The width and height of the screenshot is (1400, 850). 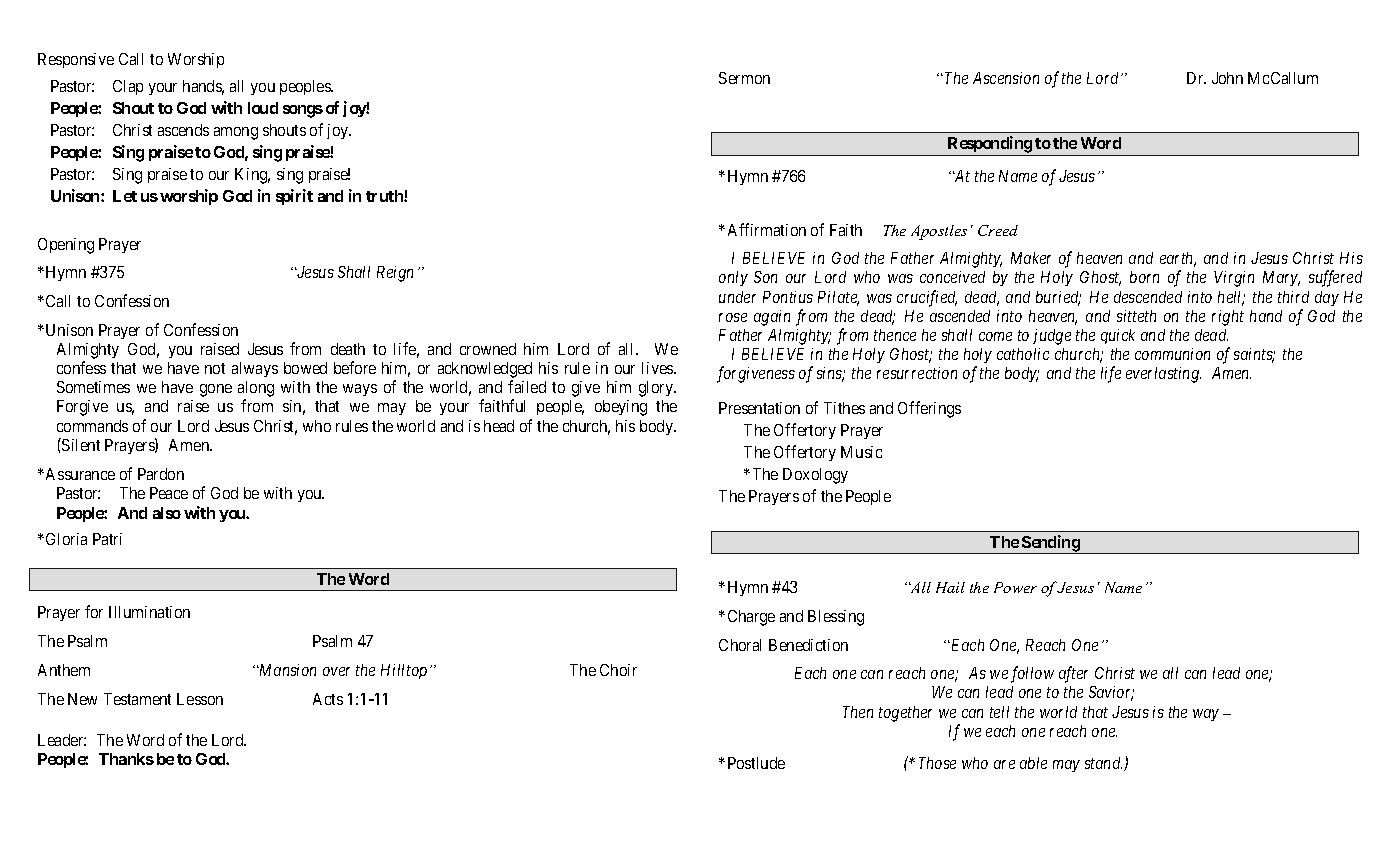 I want to click on together, so click(x=905, y=714).
